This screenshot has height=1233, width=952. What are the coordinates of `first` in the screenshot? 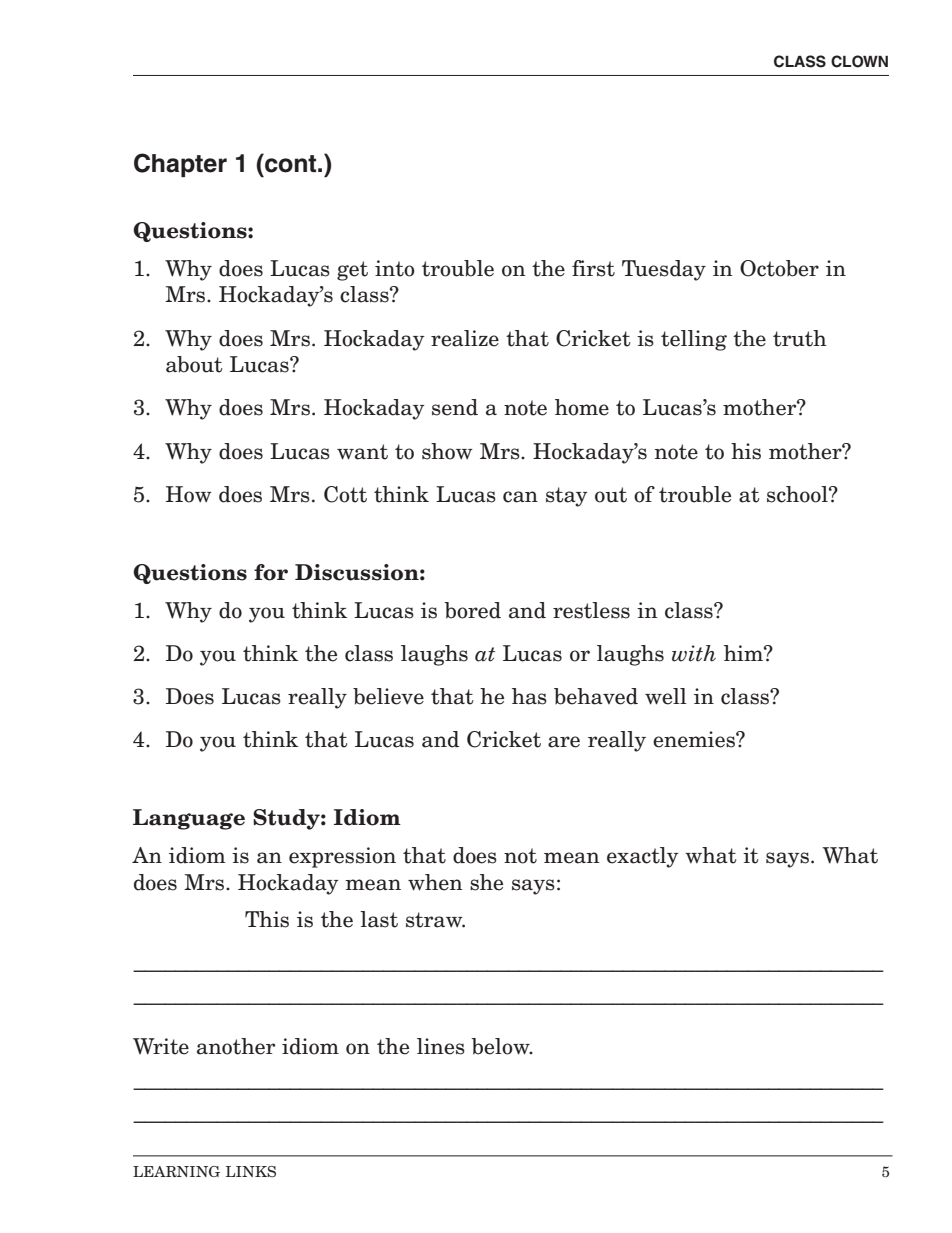 It's located at (593, 268).
